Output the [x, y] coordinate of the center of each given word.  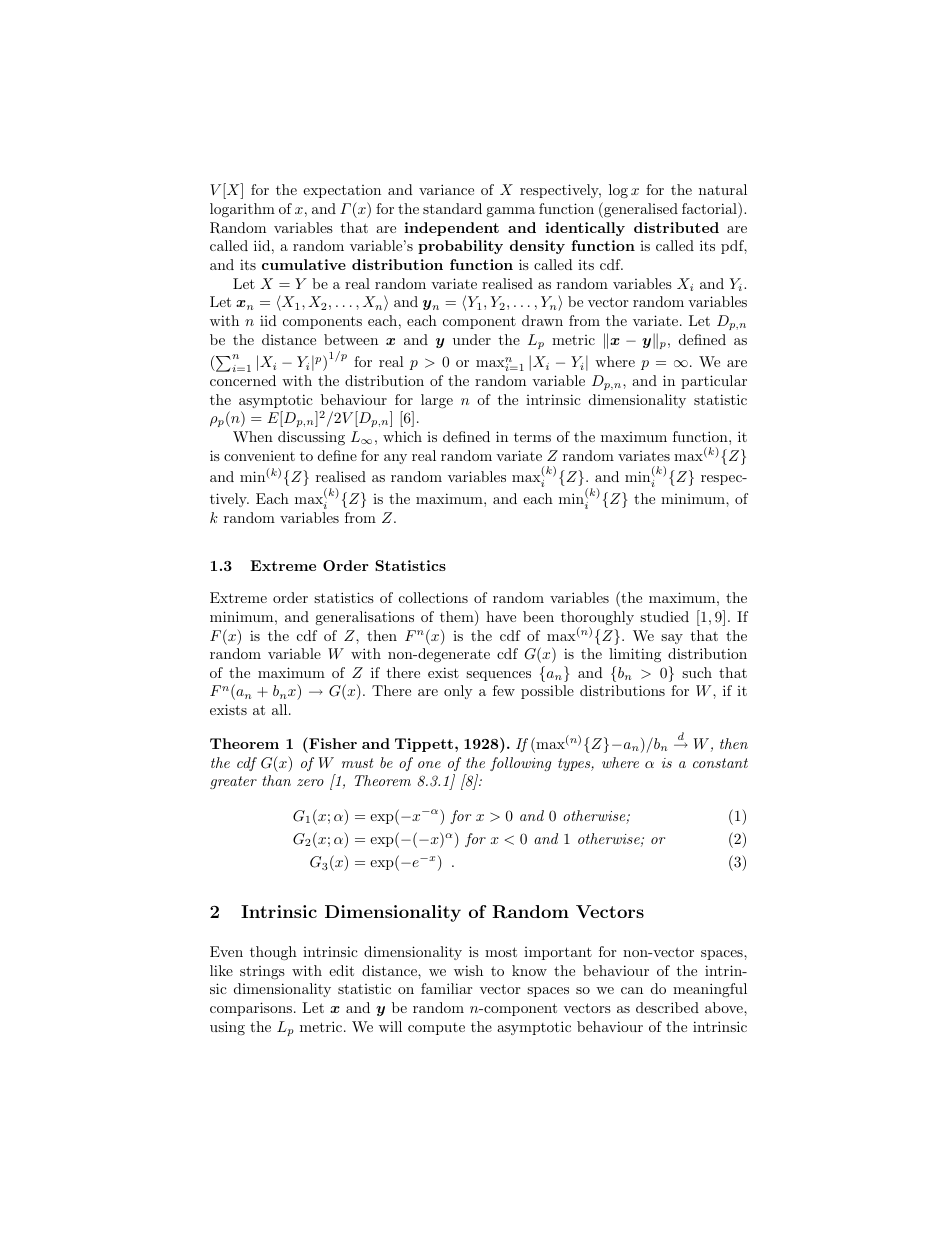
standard [452, 208]
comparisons [251, 1009]
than [276, 780]
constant [720, 763]
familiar [446, 988]
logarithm [242, 210]
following [520, 764]
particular [714, 382]
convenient [259, 456]
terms [532, 437]
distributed [676, 227]
